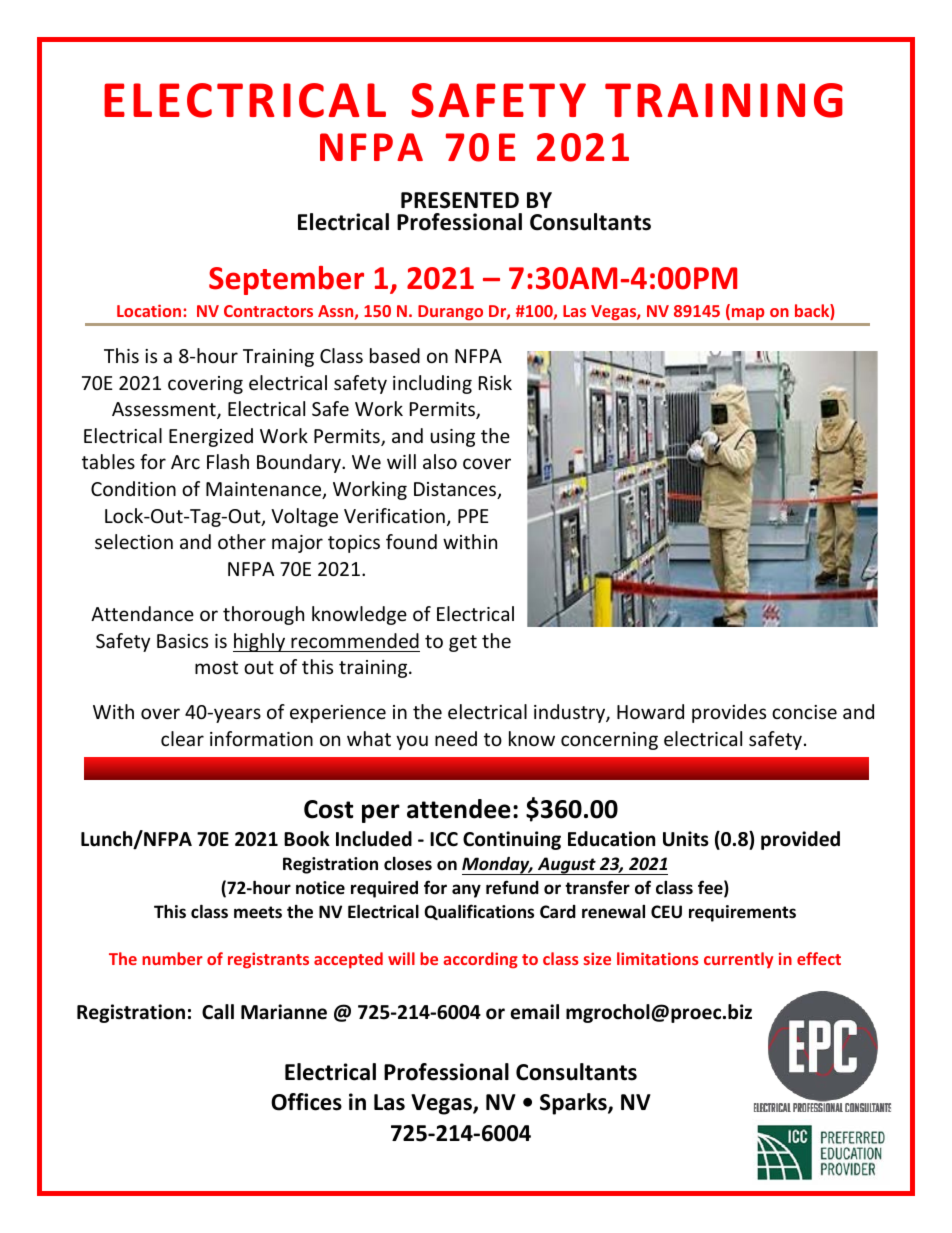 This document has height=1233, width=952. Describe the element at coordinates (463, 643) in the document. I see `get` at that location.
